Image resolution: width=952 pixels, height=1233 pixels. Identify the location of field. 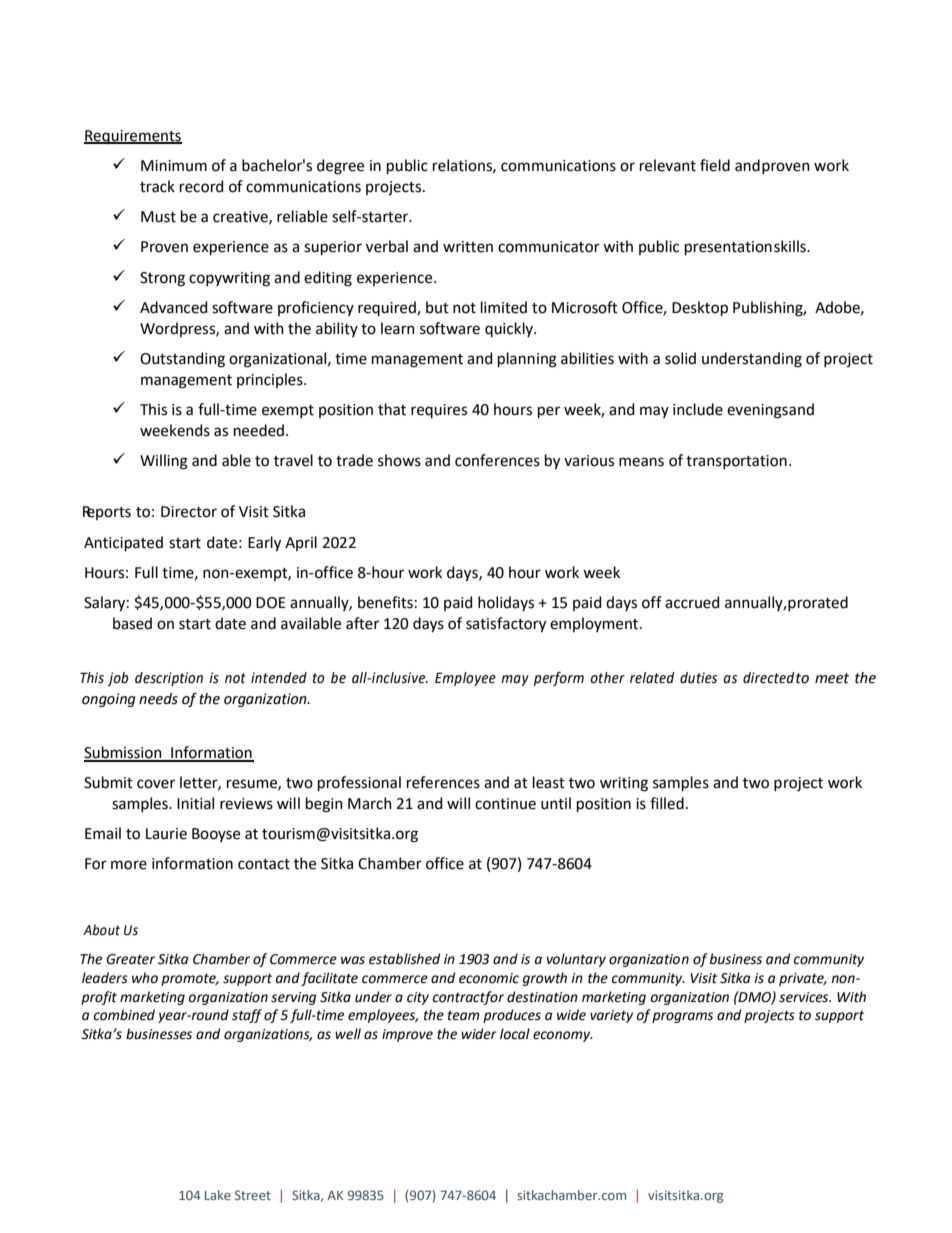
(715, 165).
